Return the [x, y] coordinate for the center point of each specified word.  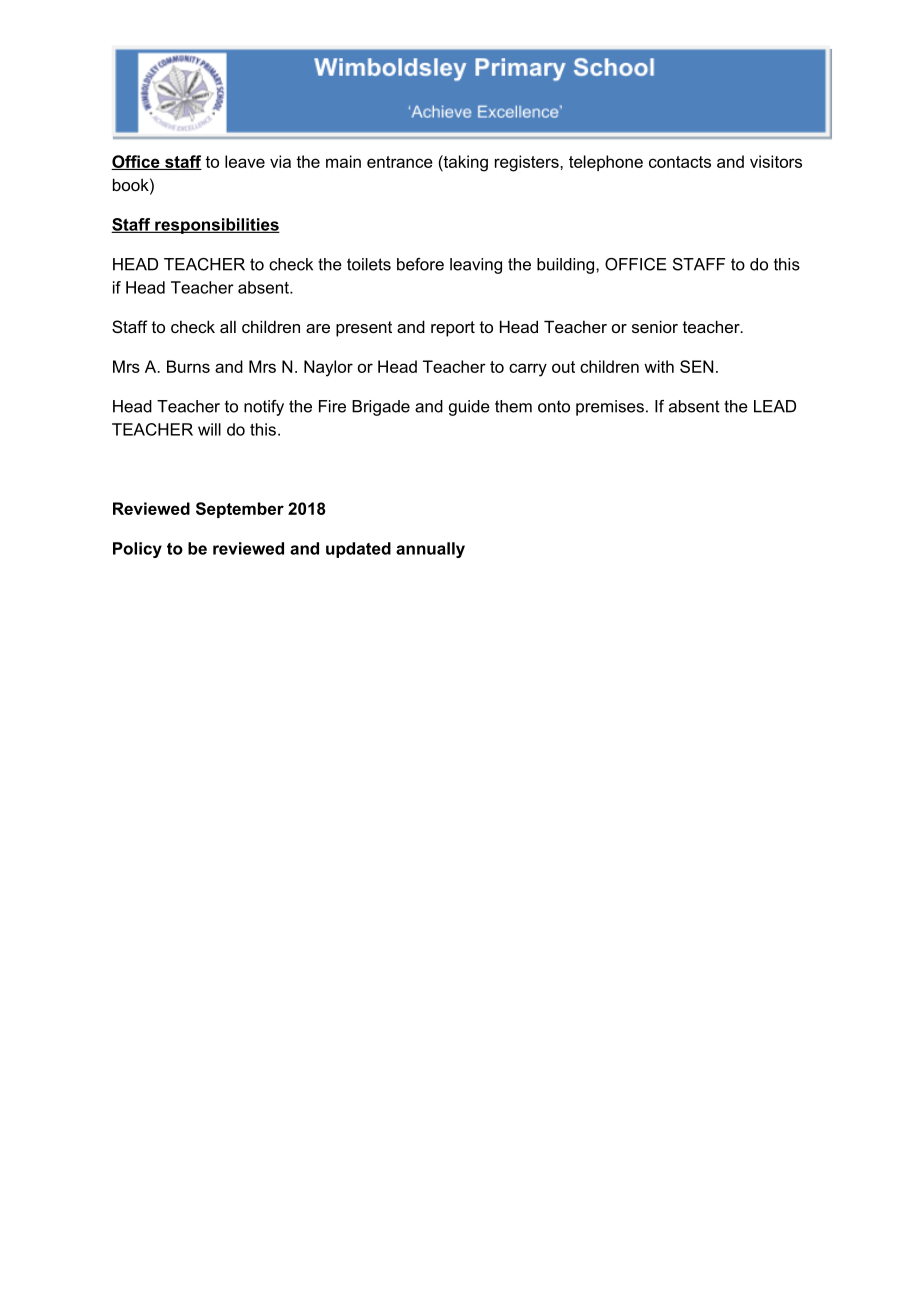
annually [430, 550]
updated [358, 550]
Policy [137, 550]
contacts [680, 162]
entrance [400, 162]
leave [245, 161]
